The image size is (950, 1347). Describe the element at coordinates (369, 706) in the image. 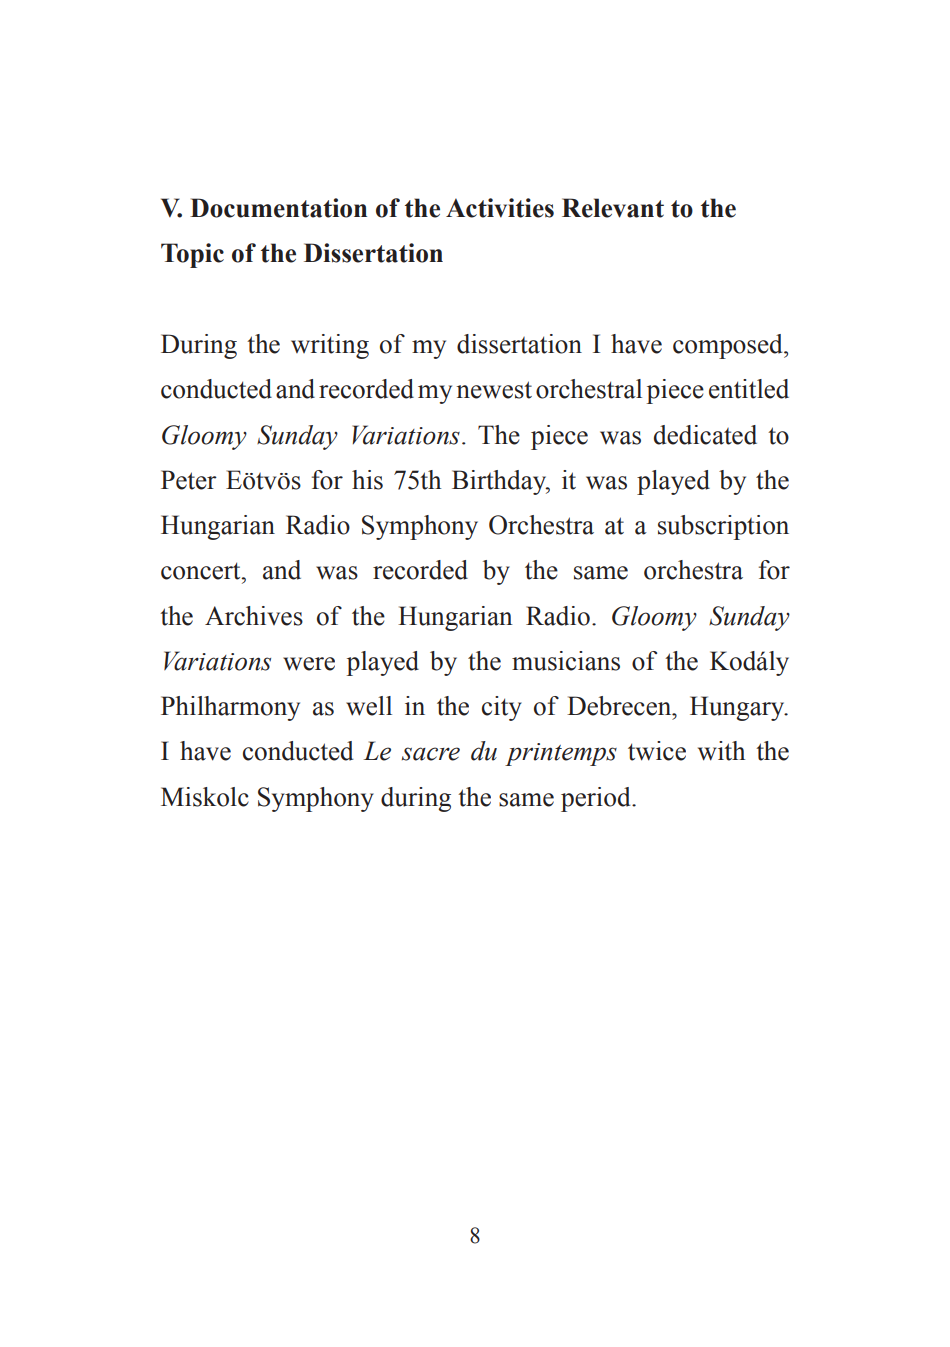

I see `well` at that location.
